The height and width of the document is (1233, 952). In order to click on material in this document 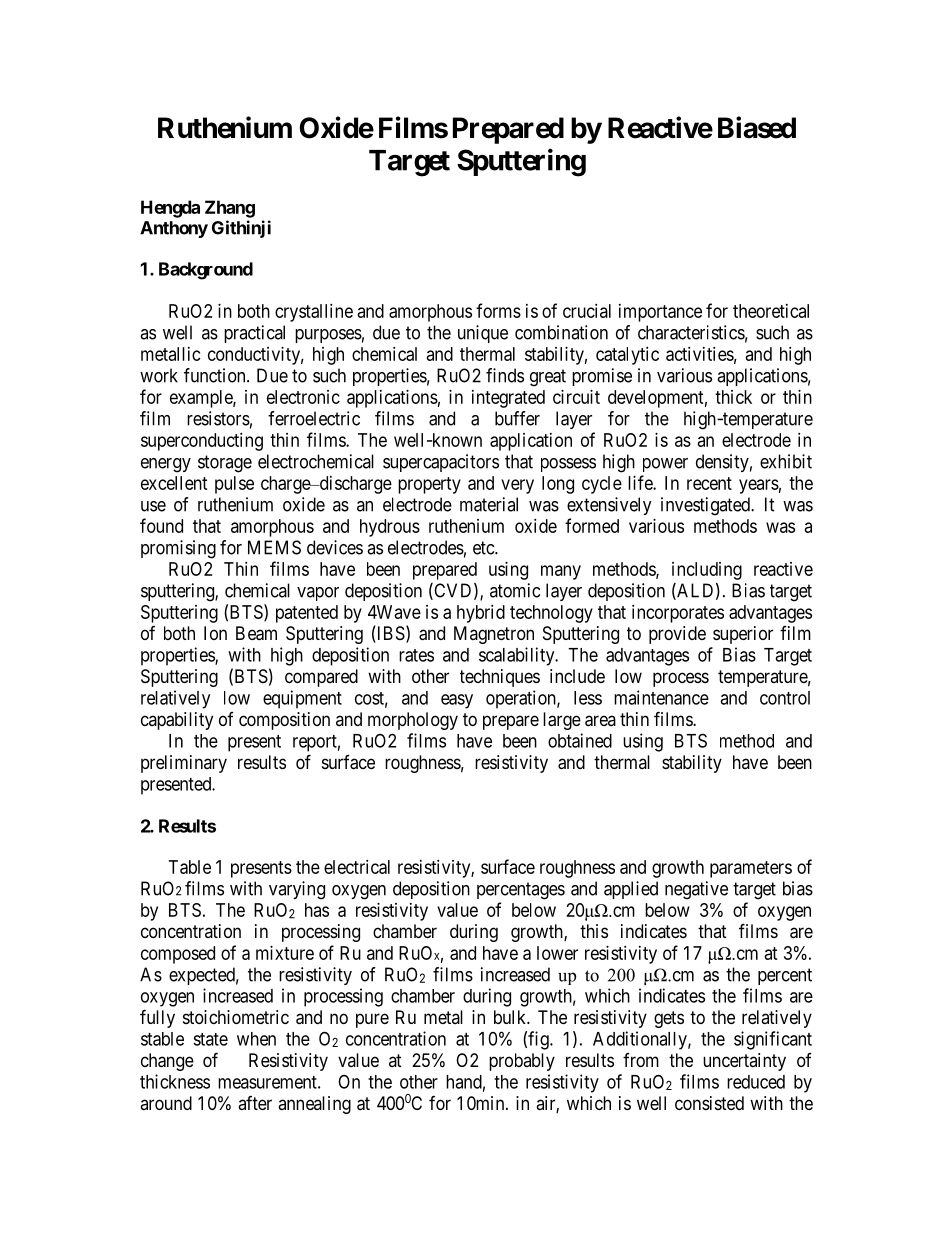, I will do `click(489, 504)`.
